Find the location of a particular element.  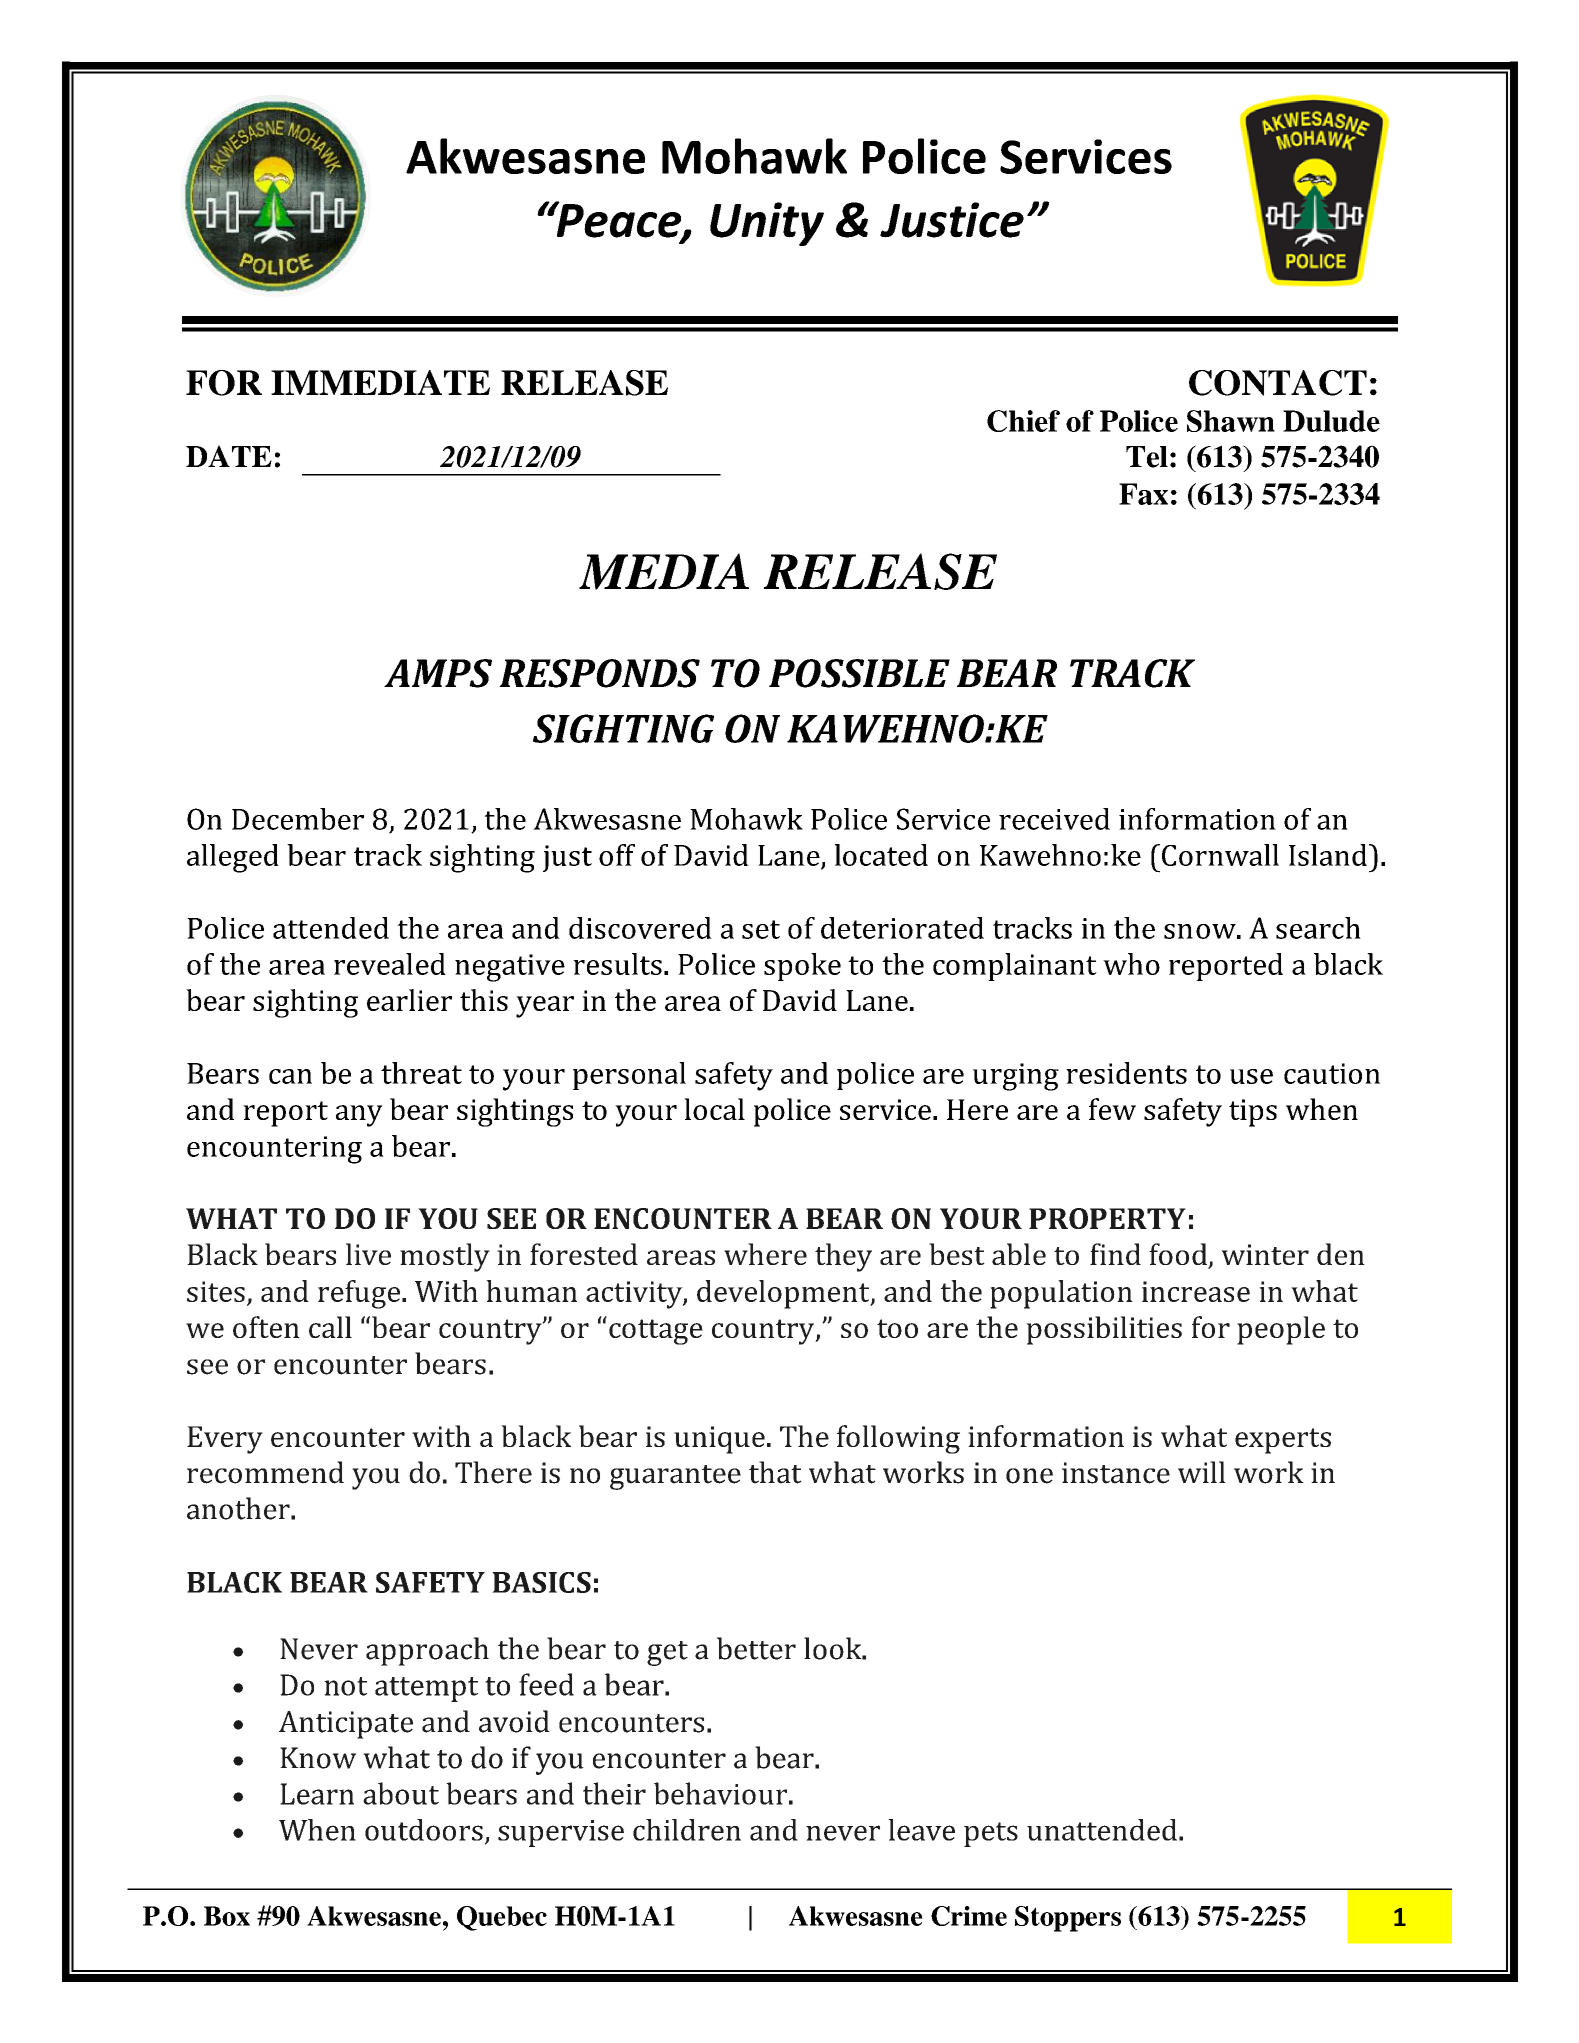

outdoors is located at coordinates (424, 1830).
